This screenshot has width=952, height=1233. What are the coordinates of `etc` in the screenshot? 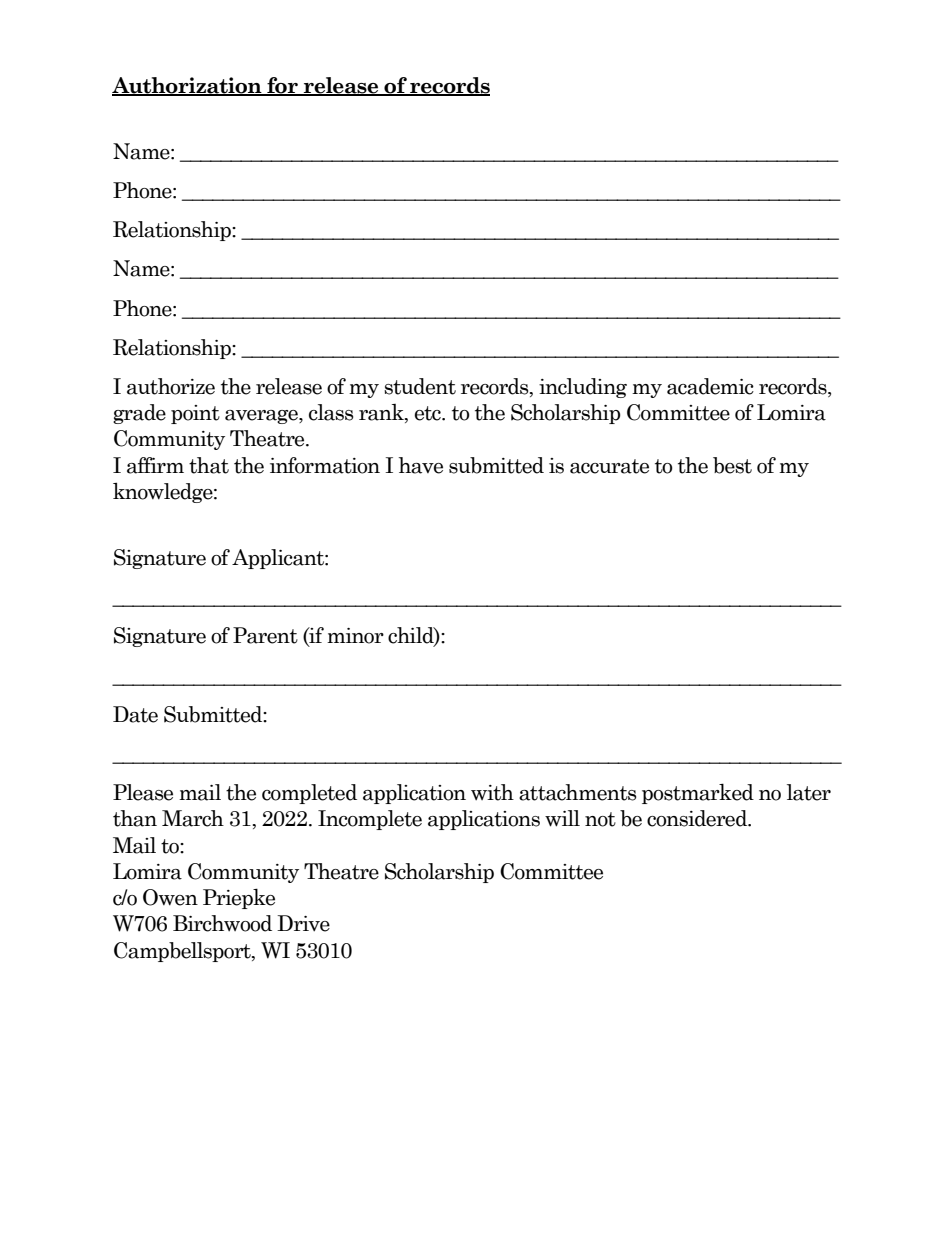 It's located at (429, 413).
